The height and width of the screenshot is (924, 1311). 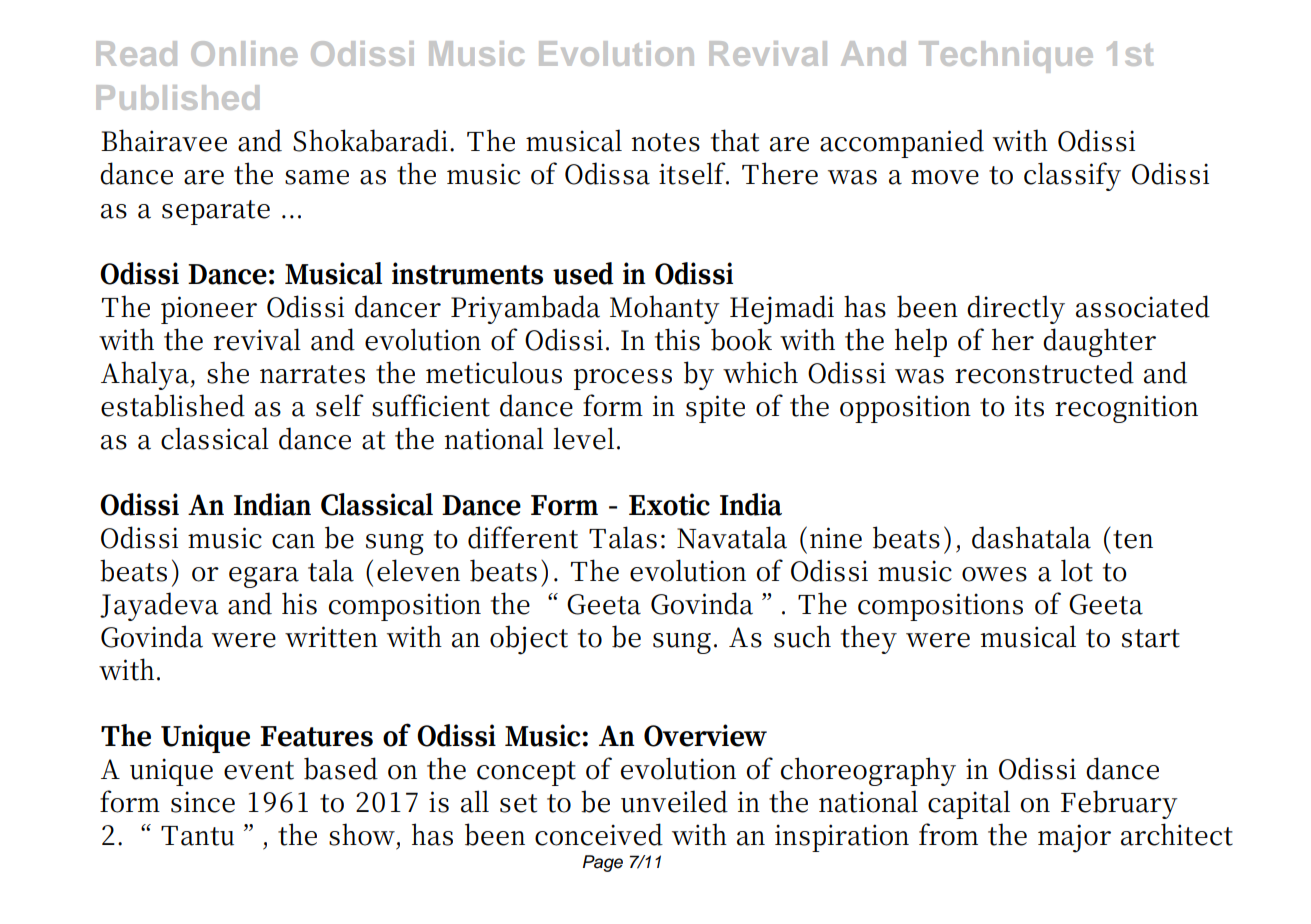 I want to click on recognition, so click(x=1126, y=409).
